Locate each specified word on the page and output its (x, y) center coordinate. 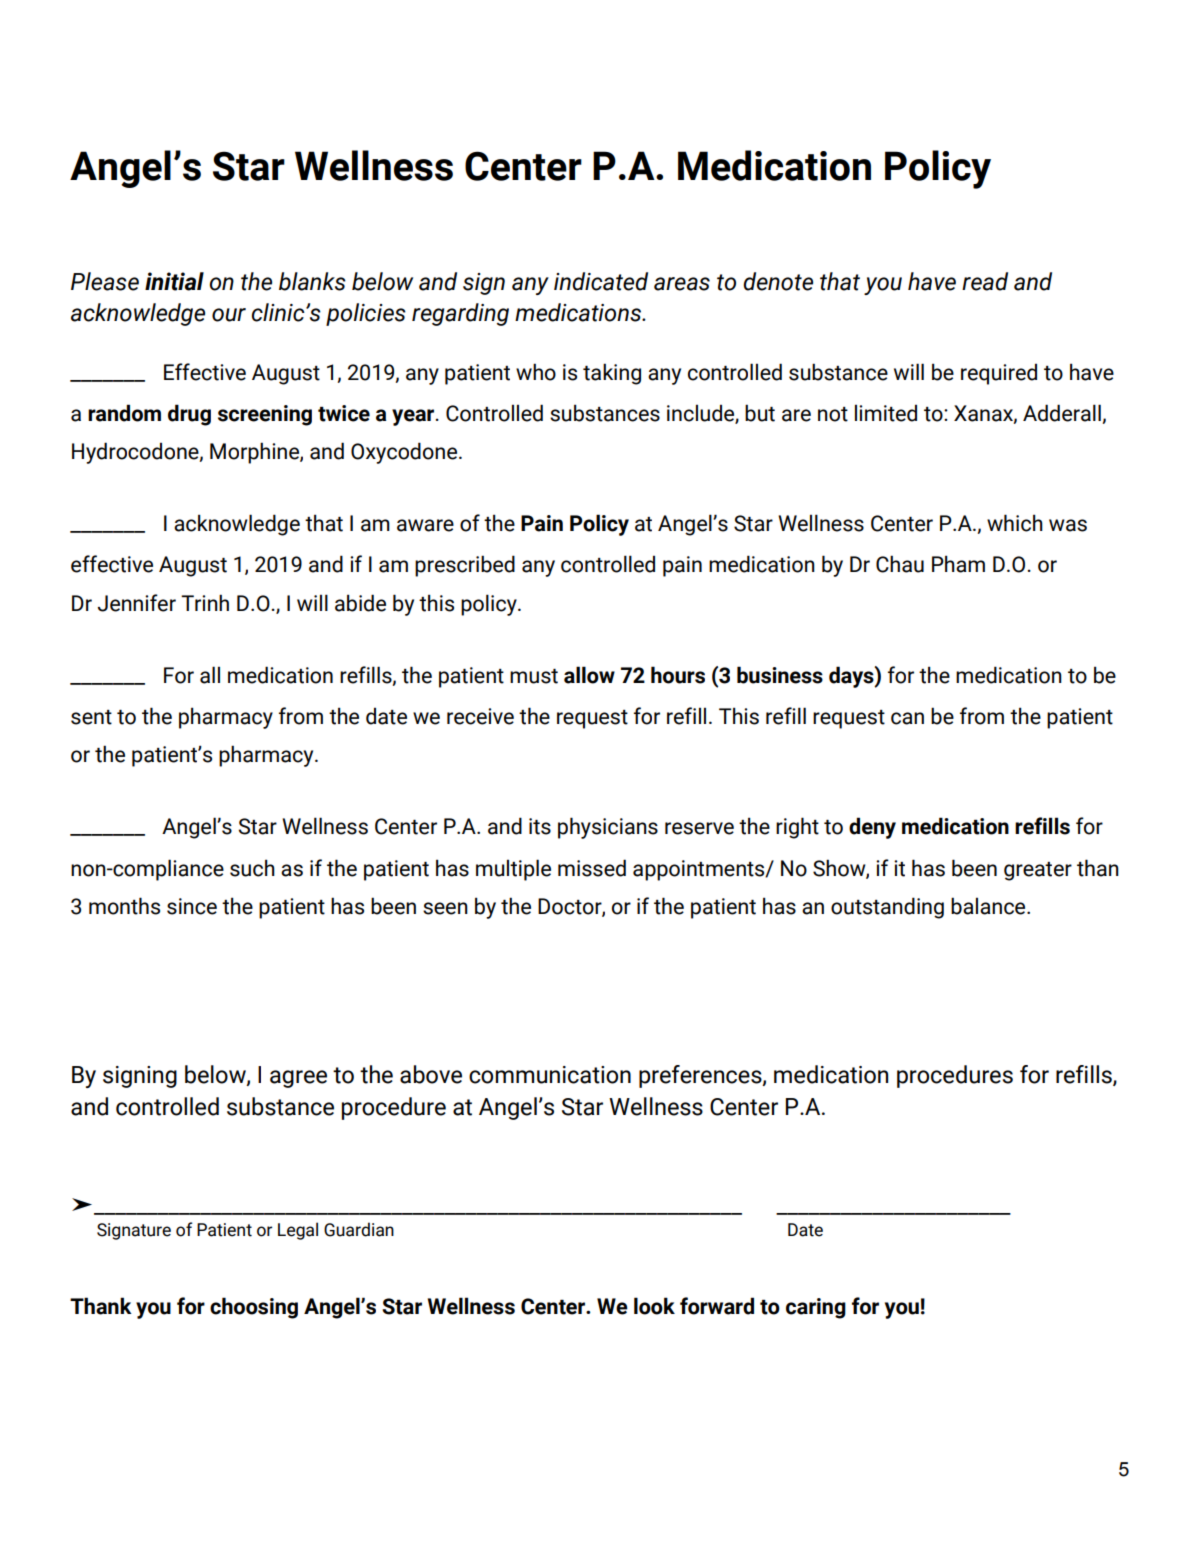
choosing (254, 1308)
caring (816, 1308)
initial (174, 281)
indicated (601, 281)
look (654, 1306)
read (985, 281)
